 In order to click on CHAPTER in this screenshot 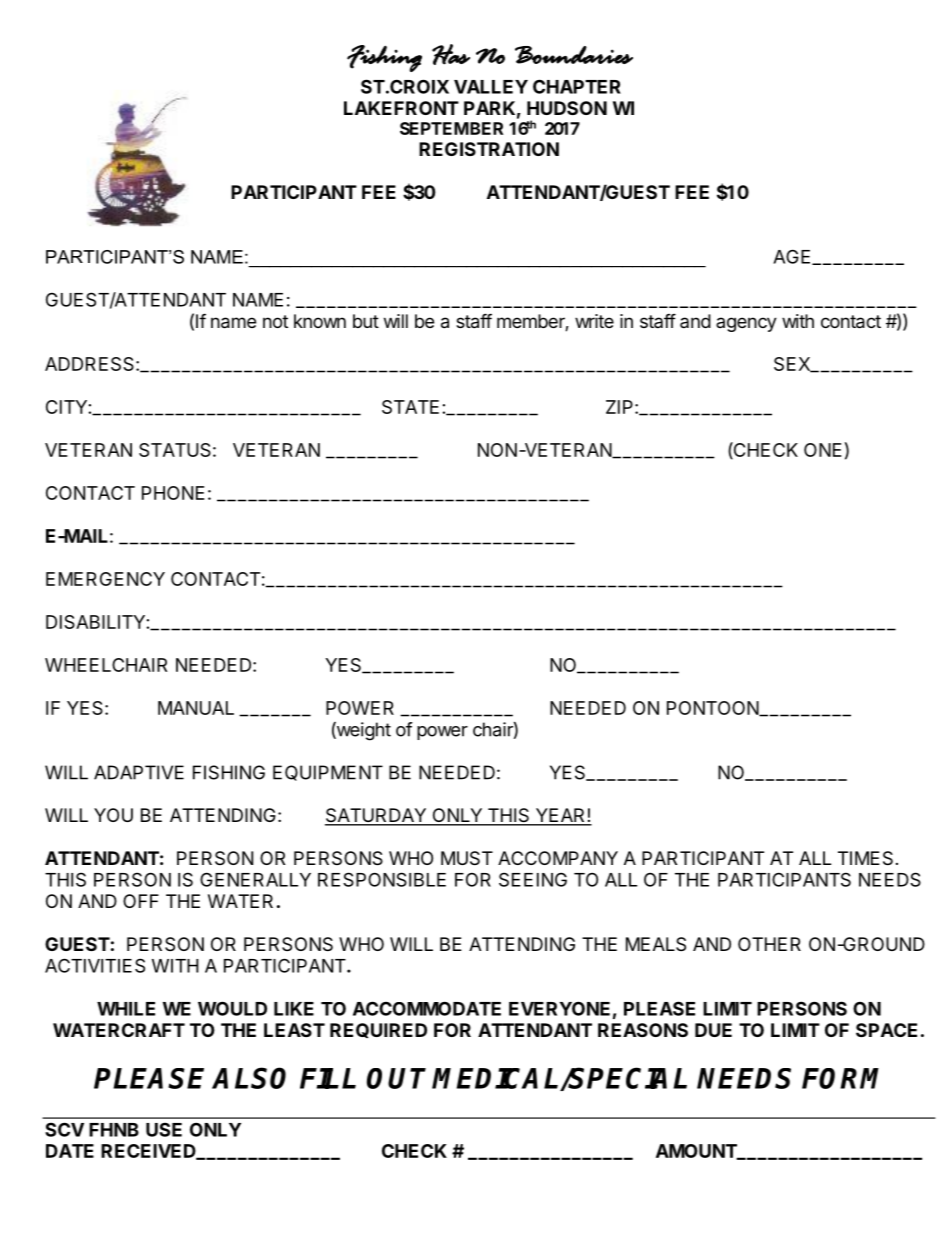, I will do `click(577, 86)`.
